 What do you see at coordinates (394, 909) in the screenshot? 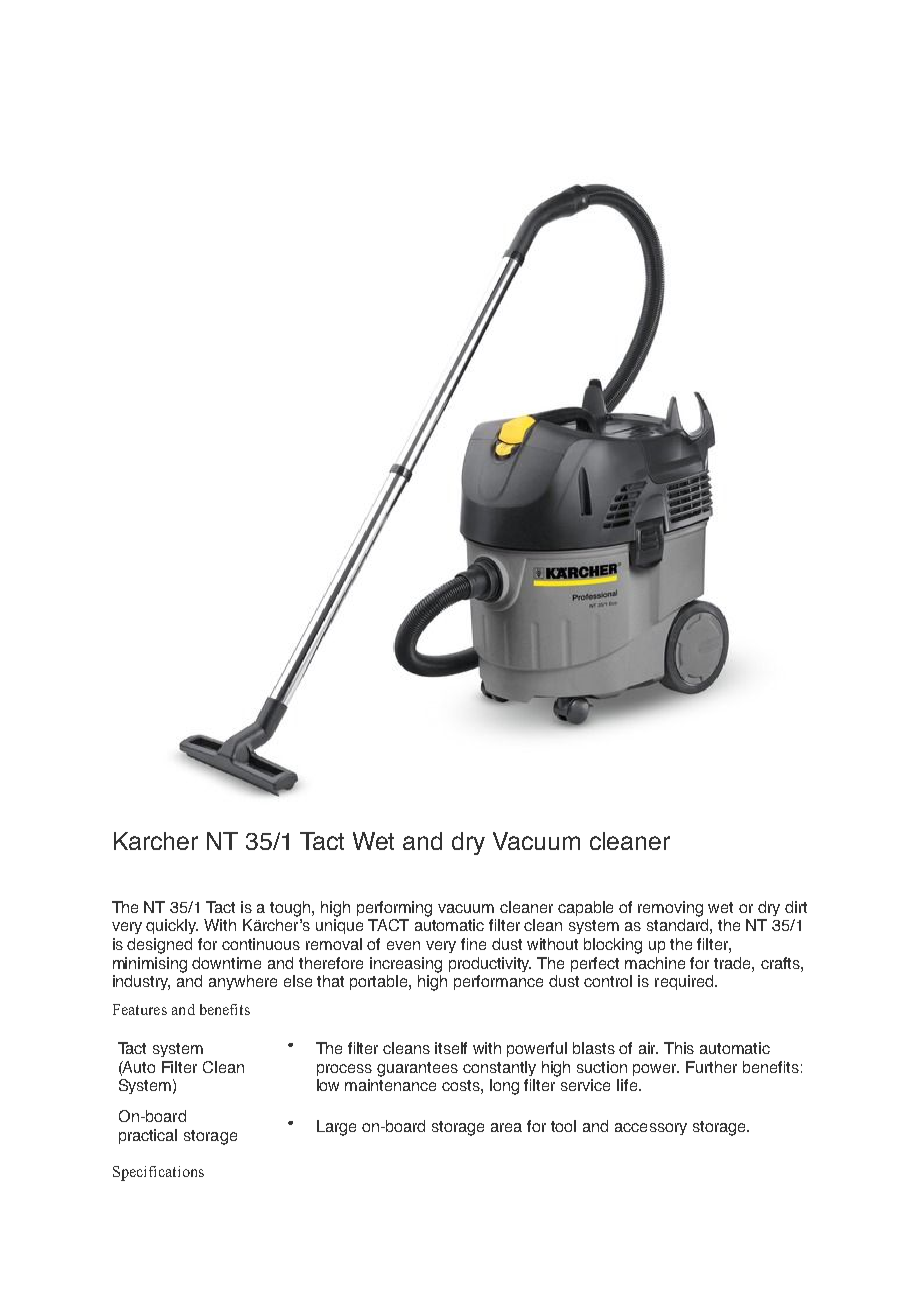
I see `performing` at bounding box center [394, 909].
